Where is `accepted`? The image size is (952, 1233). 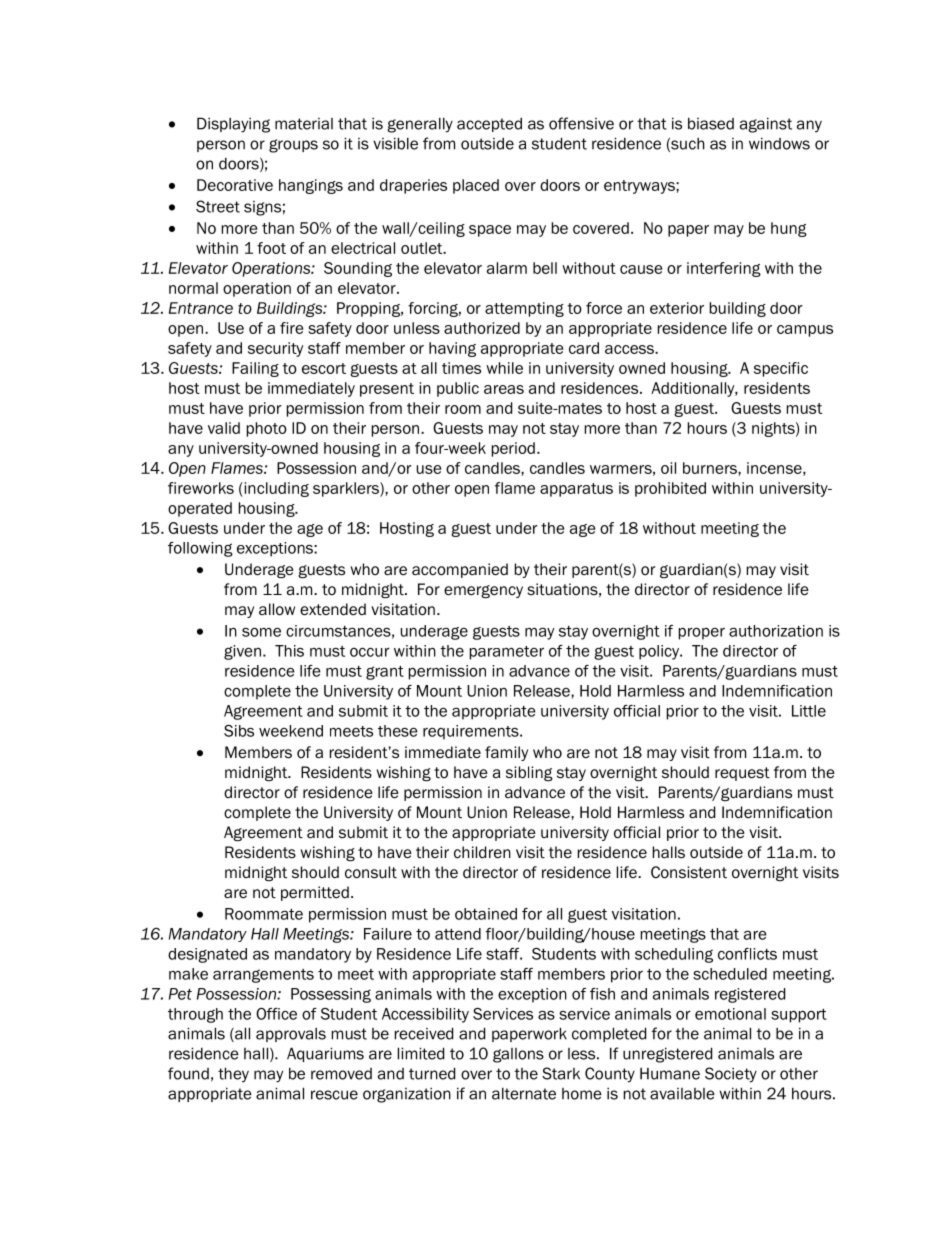
accepted is located at coordinates (489, 125).
